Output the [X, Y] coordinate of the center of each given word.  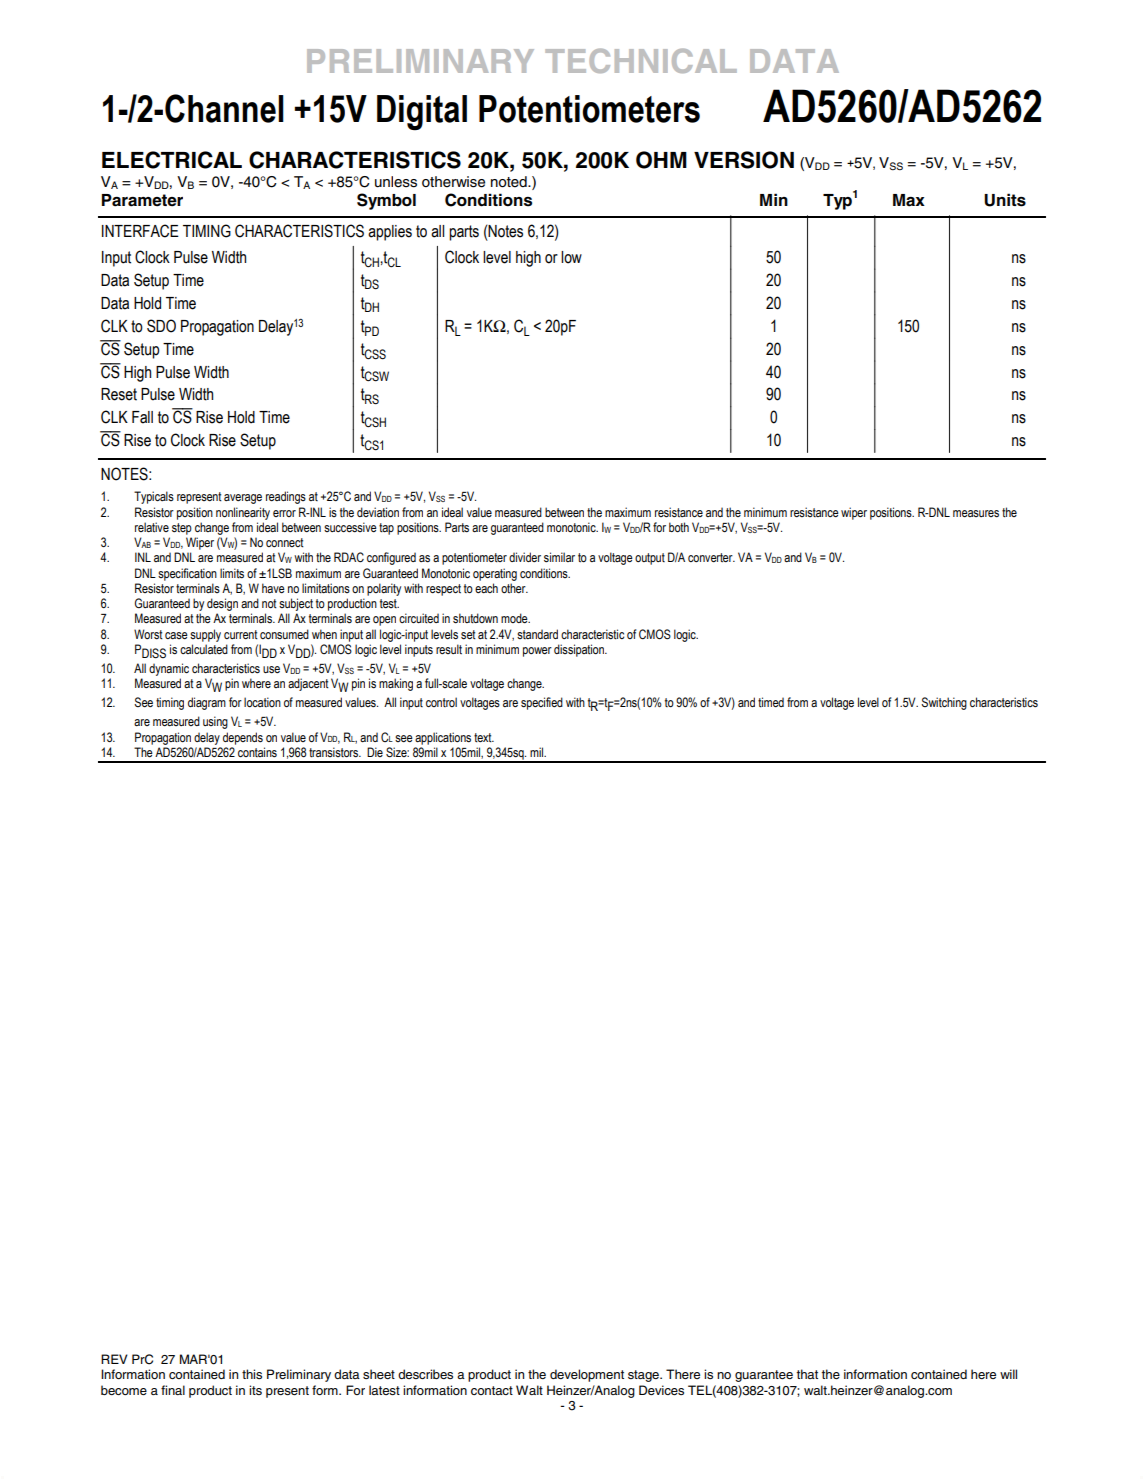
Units [1005, 200]
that [807, 1374]
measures [976, 514]
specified [542, 703]
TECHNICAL [641, 60]
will [1008, 1374]
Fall [142, 417]
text [484, 738]
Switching [944, 703]
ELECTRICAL [172, 160]
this [252, 1374]
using [215, 722]
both [679, 527]
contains [257, 752]
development [587, 1375]
